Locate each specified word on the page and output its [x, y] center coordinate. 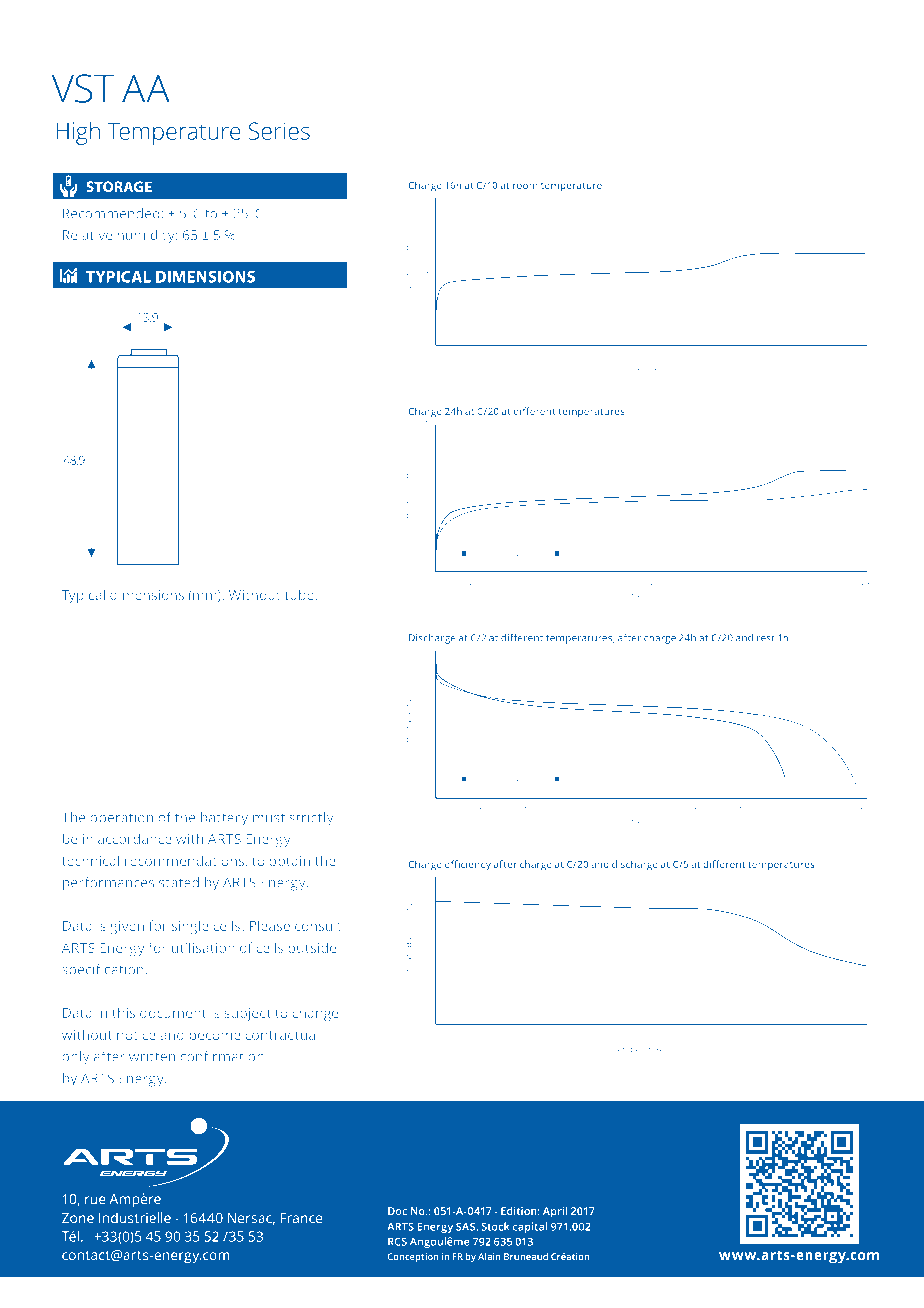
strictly [311, 819]
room [525, 186]
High [78, 133]
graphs [443, 143]
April [555, 1212]
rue [95, 1200]
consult [318, 925]
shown [492, 142]
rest [766, 638]
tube [300, 594]
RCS [397, 1241]
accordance [135, 838]
